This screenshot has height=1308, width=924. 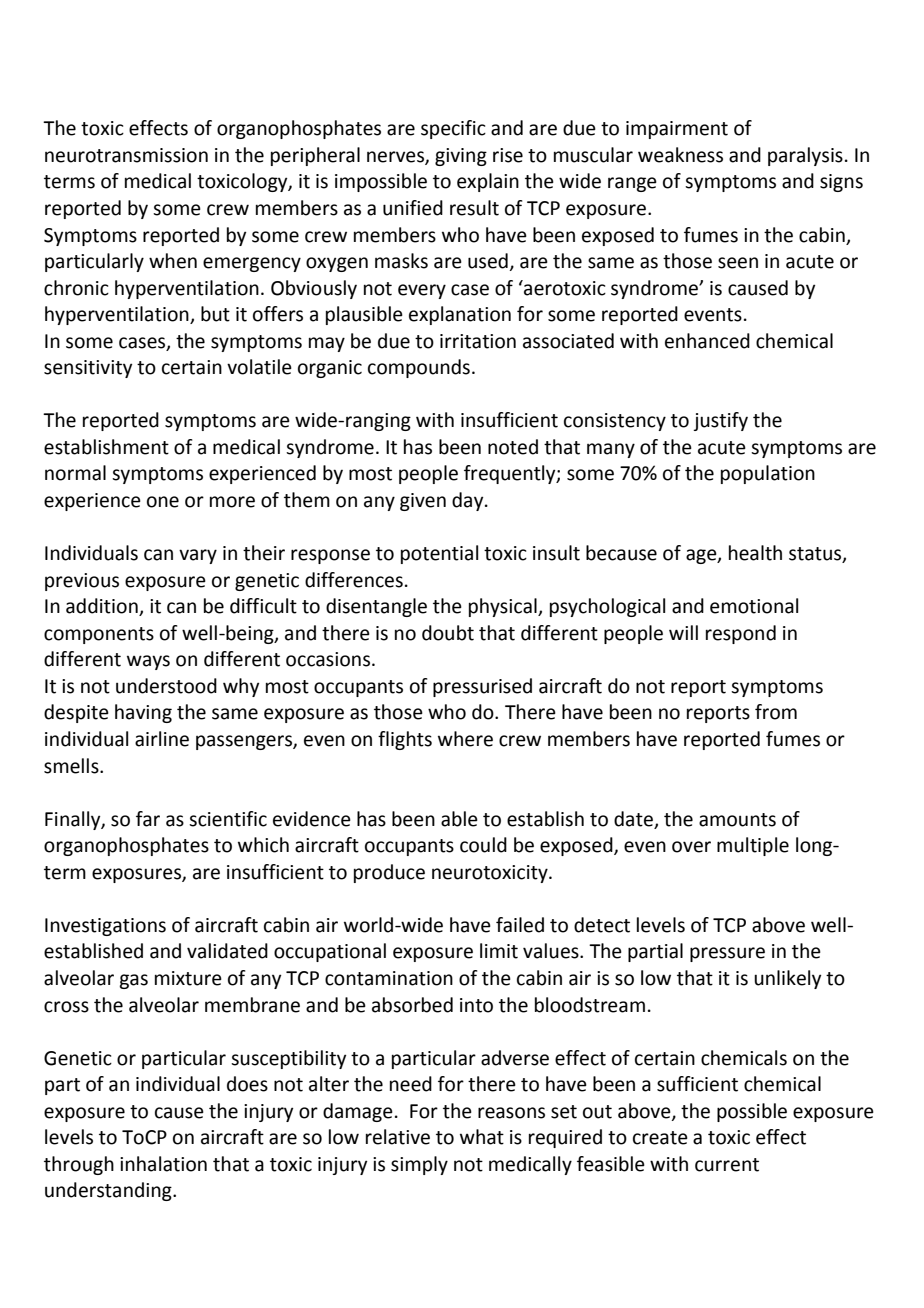 What do you see at coordinates (163, 1164) in the screenshot?
I see `inhalation` at bounding box center [163, 1164].
